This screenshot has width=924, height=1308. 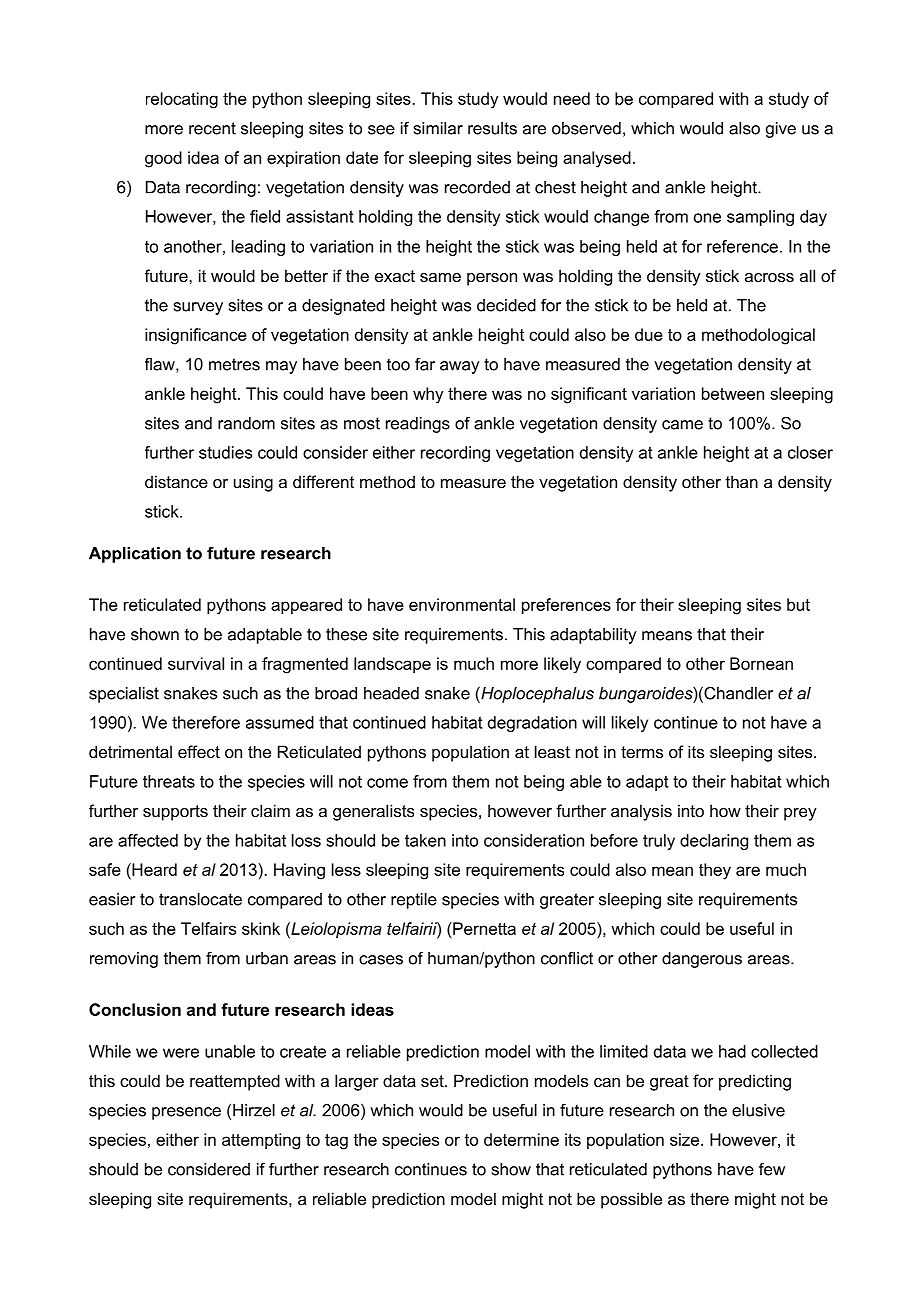 I want to click on recent, so click(x=212, y=128).
